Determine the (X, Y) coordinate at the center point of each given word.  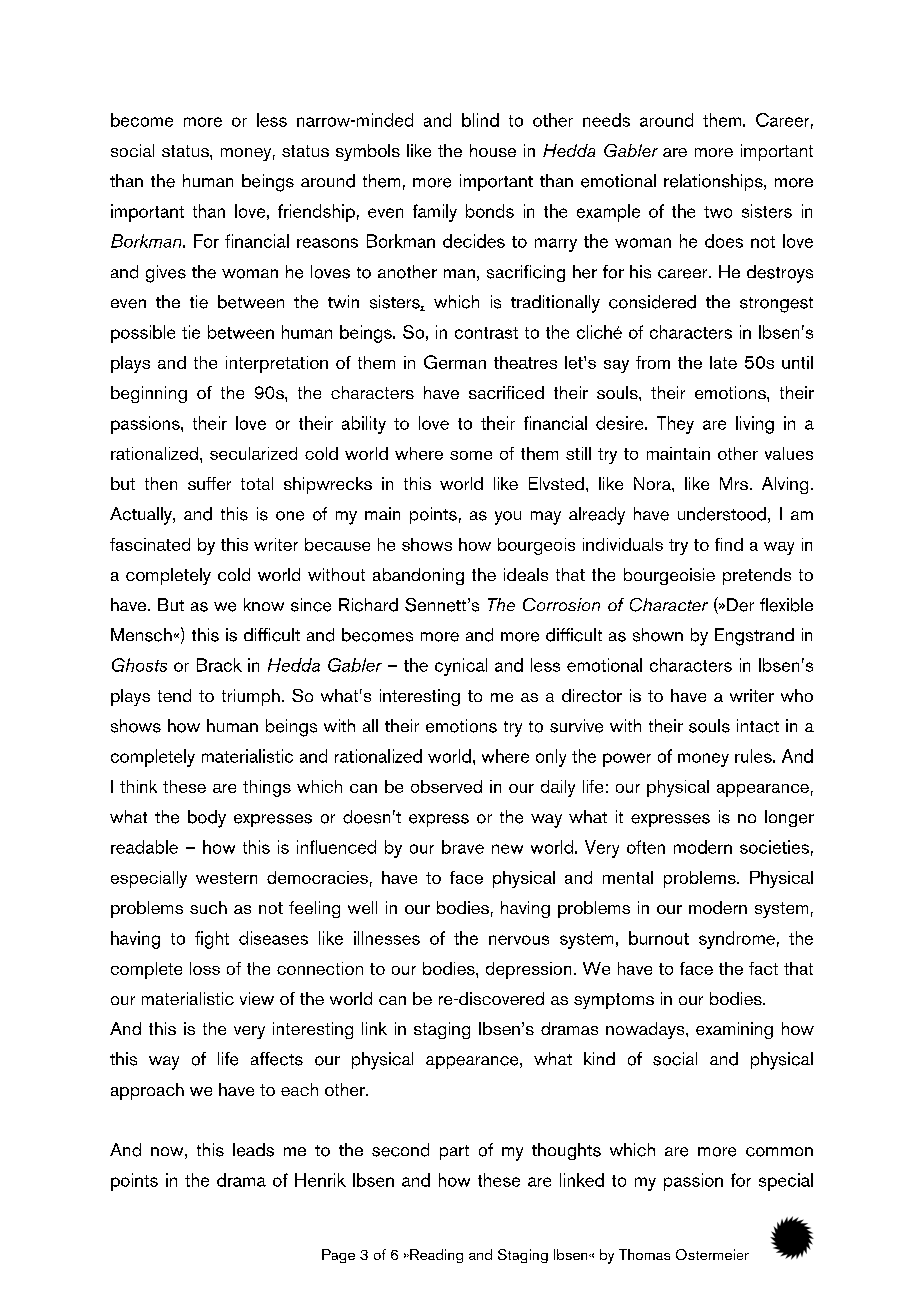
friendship (316, 213)
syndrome (737, 940)
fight (212, 940)
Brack (219, 665)
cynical (461, 667)
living (755, 425)
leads (253, 1150)
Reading (435, 1256)
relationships (714, 182)
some (471, 455)
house (493, 150)
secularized (253, 453)
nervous (519, 940)
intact (758, 726)
